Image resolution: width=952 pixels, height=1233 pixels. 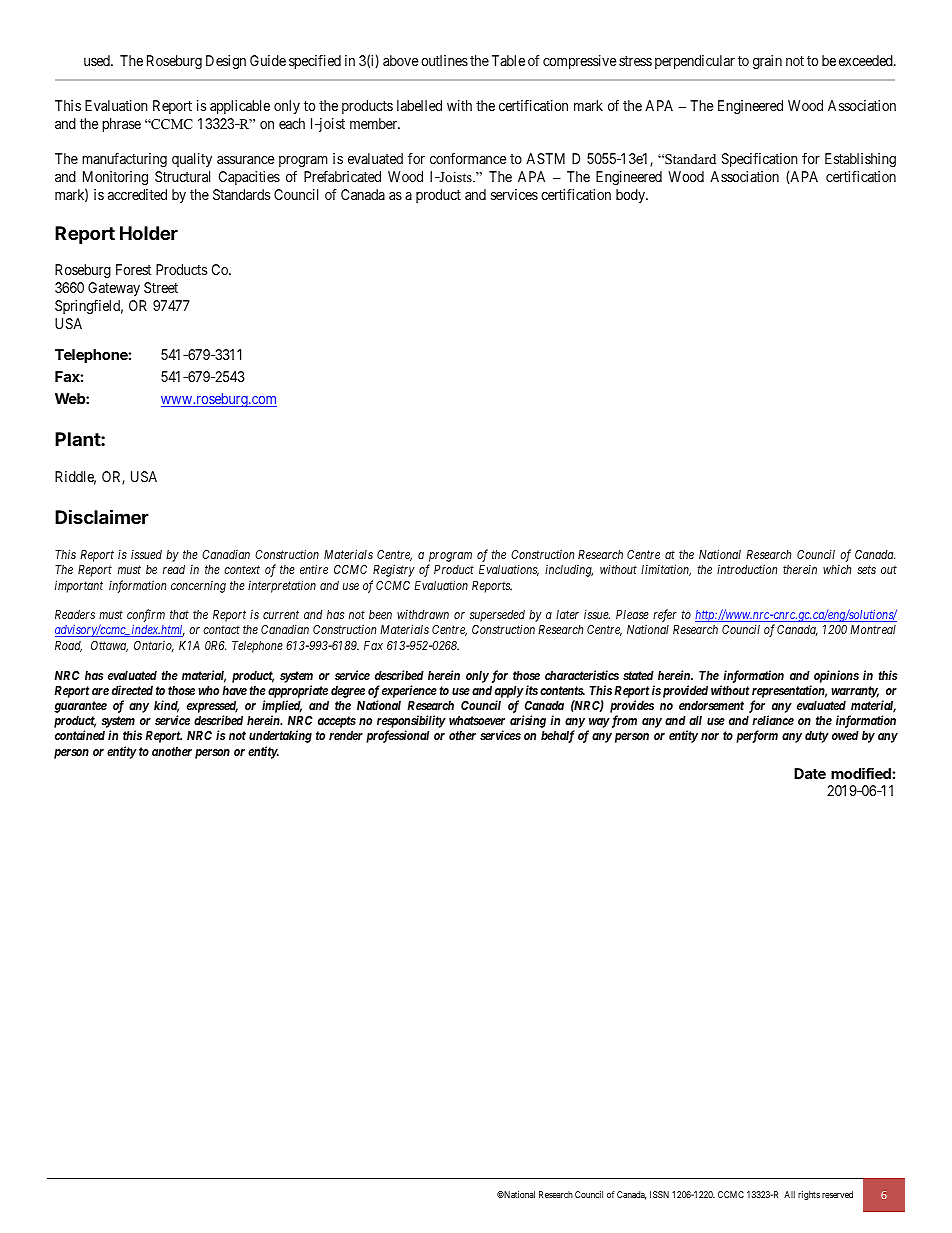 I want to click on Date, so click(x=810, y=773).
